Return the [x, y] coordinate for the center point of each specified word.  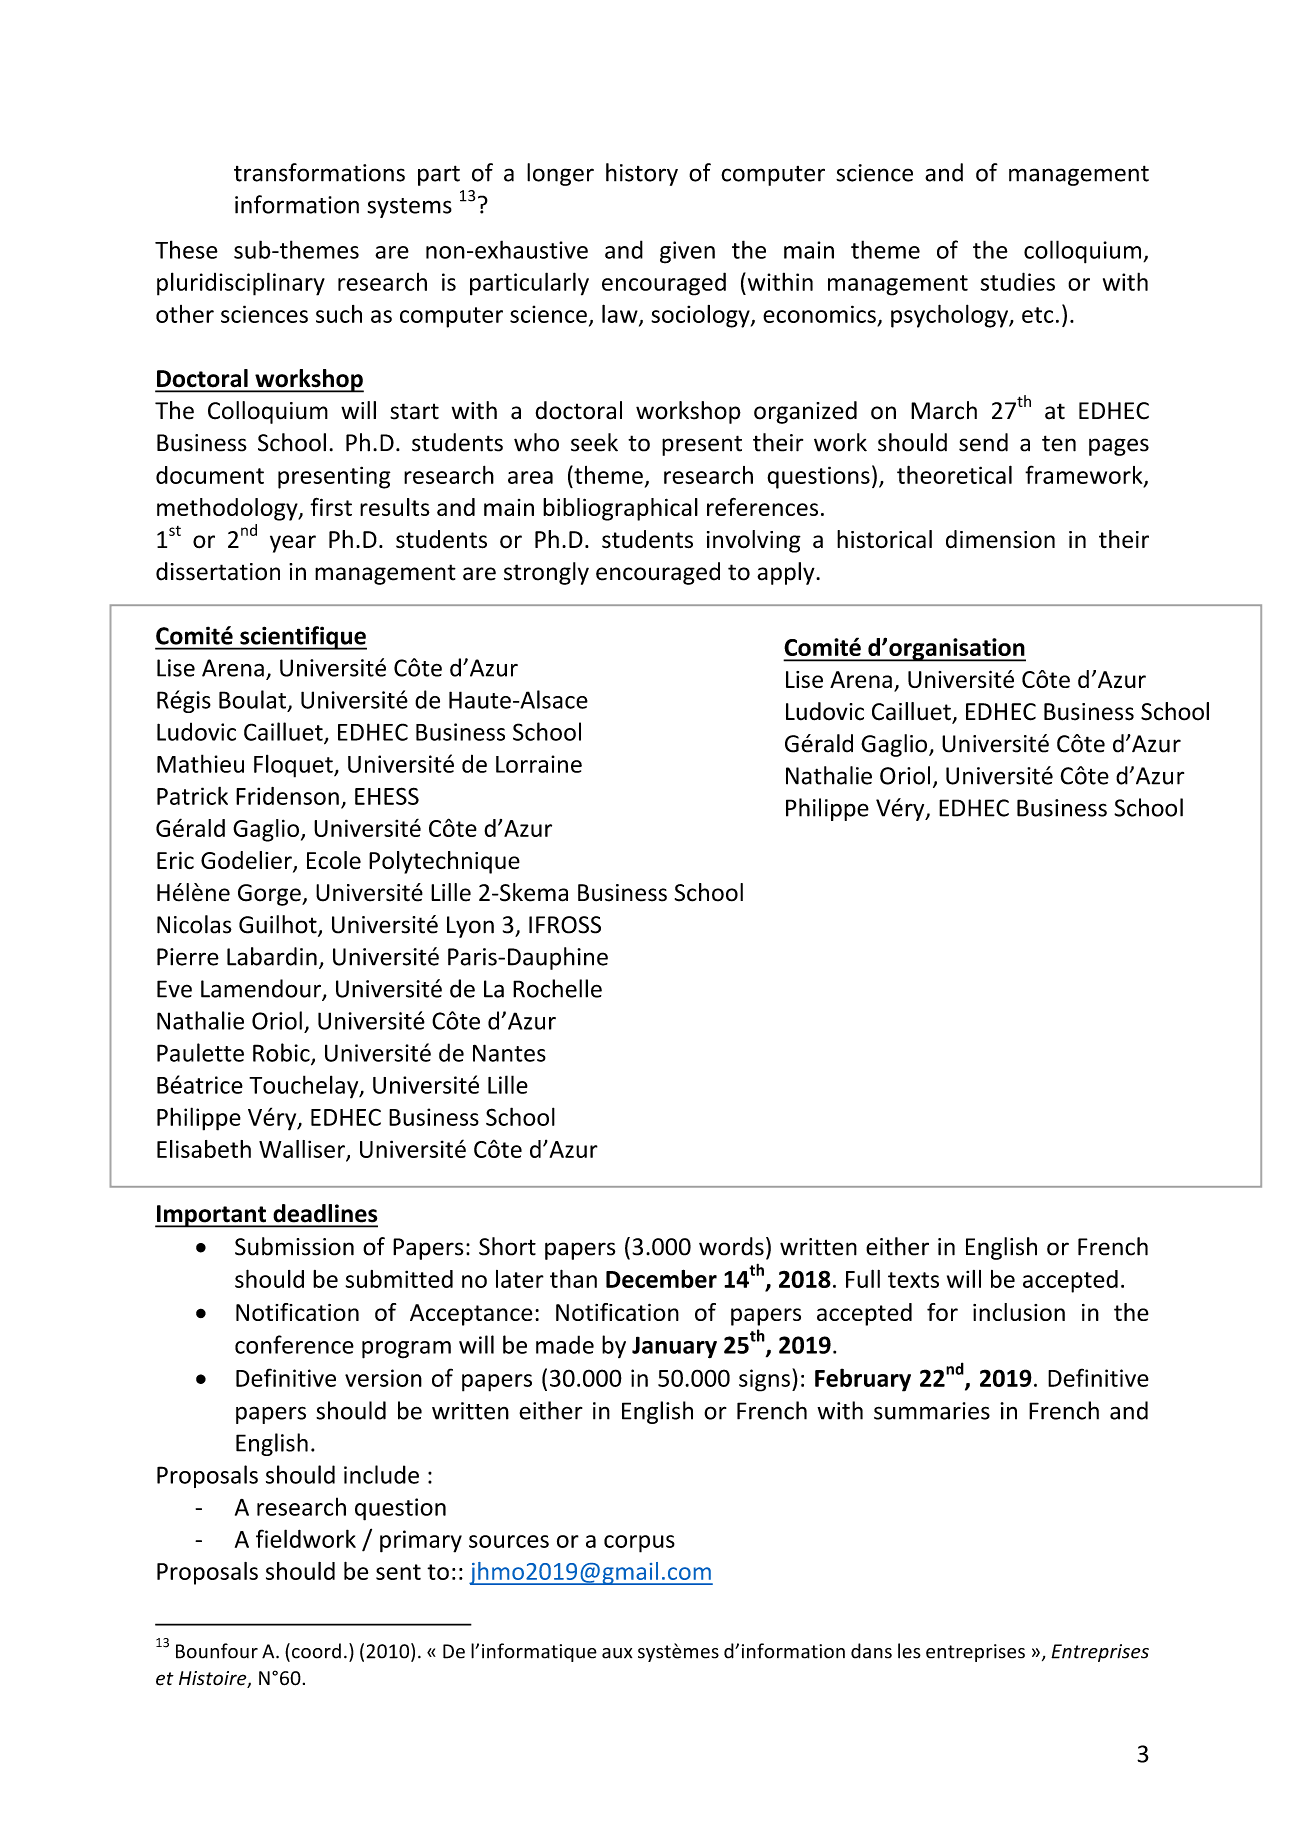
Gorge [270, 895]
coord [316, 1651]
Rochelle [557, 988]
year [293, 544]
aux [617, 1653]
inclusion [1019, 1312]
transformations [319, 172]
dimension [1000, 539]
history [642, 174]
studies [1018, 281]
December [661, 1278]
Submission [294, 1246]
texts [913, 1280]
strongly [546, 573]
